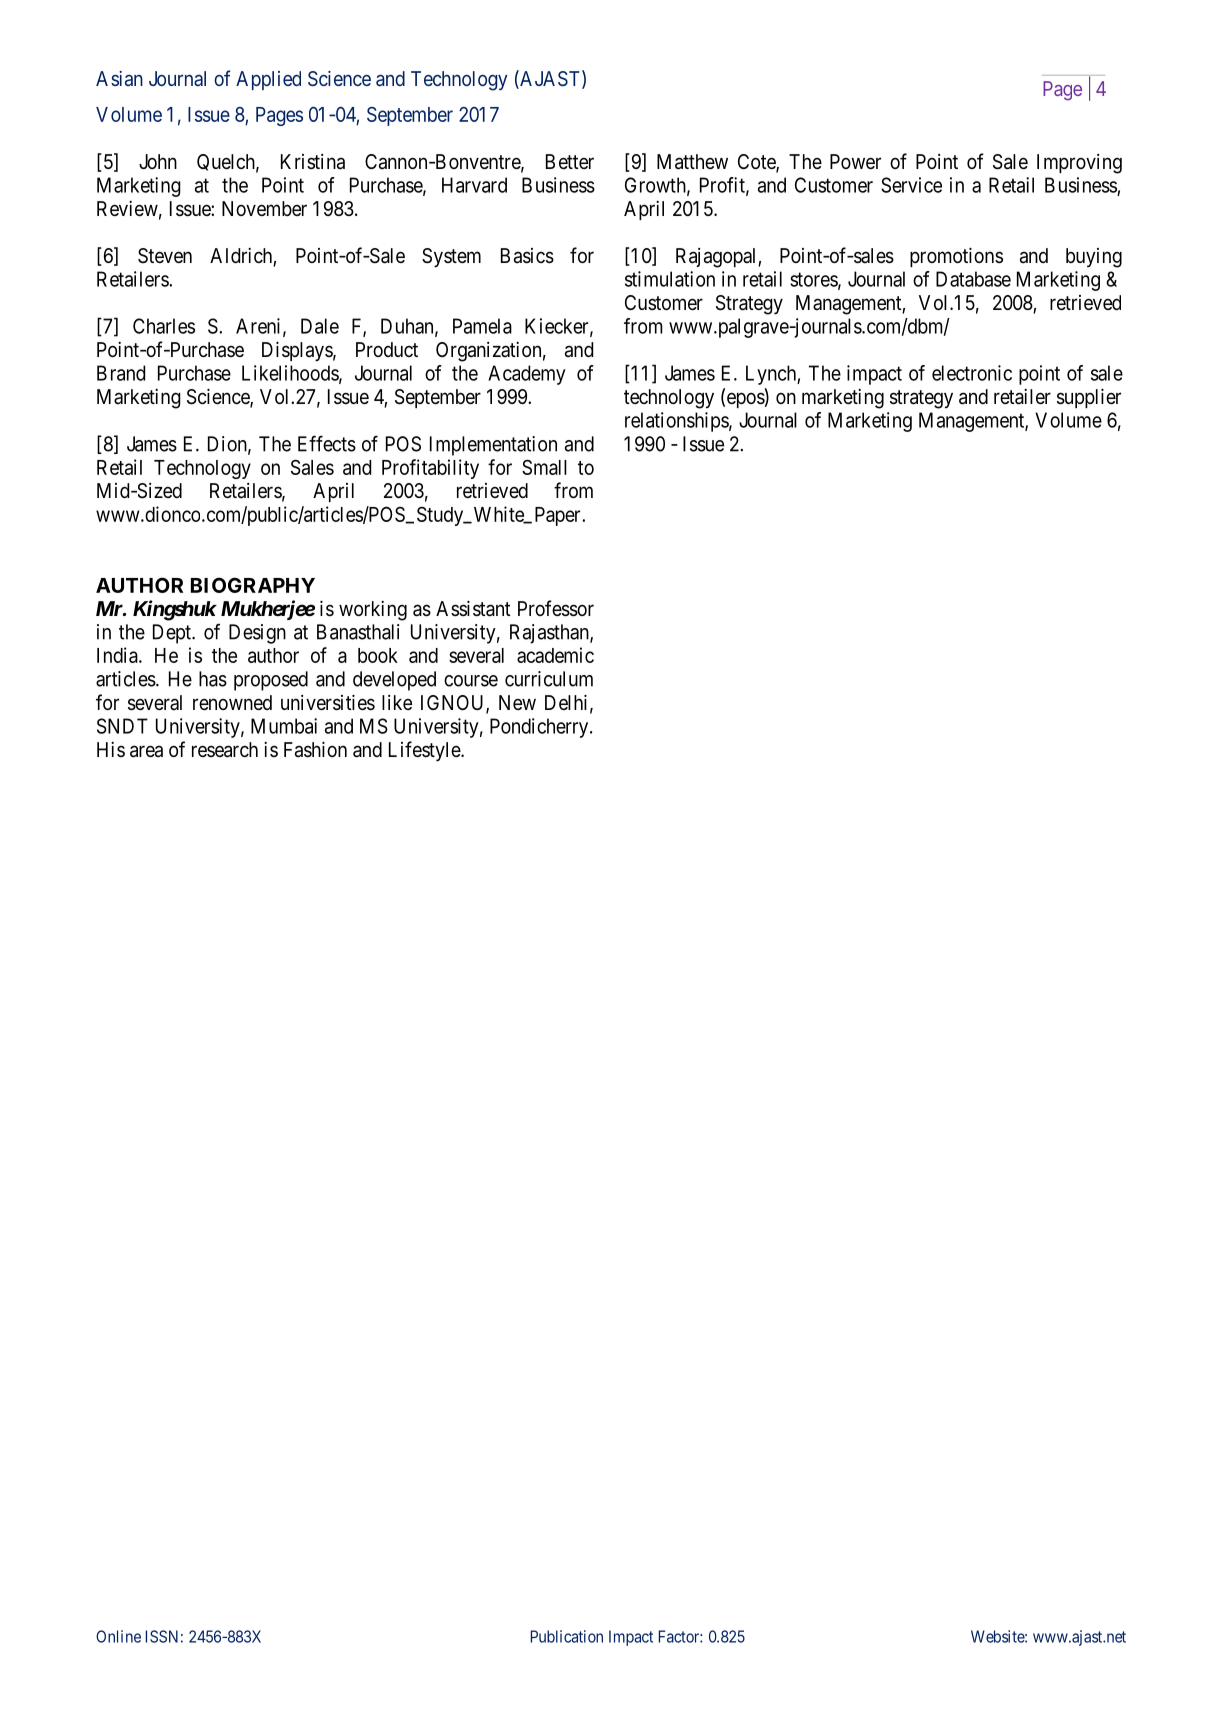 This screenshot has width=1218, height=1722. What do you see at coordinates (517, 702) in the screenshot?
I see `New` at bounding box center [517, 702].
